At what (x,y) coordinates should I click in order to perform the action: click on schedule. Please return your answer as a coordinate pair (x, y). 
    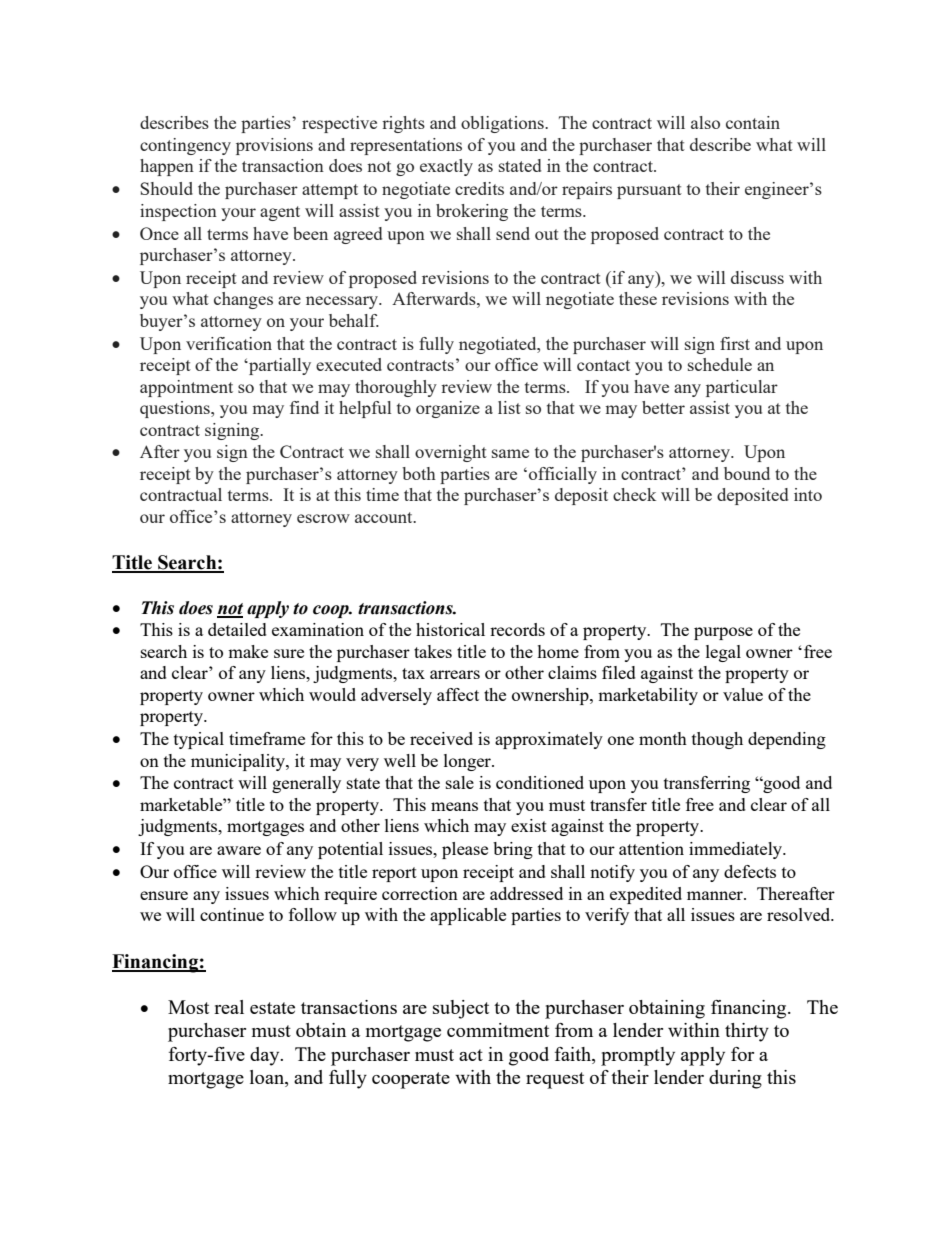
    Looking at the image, I should click on (720, 364).
